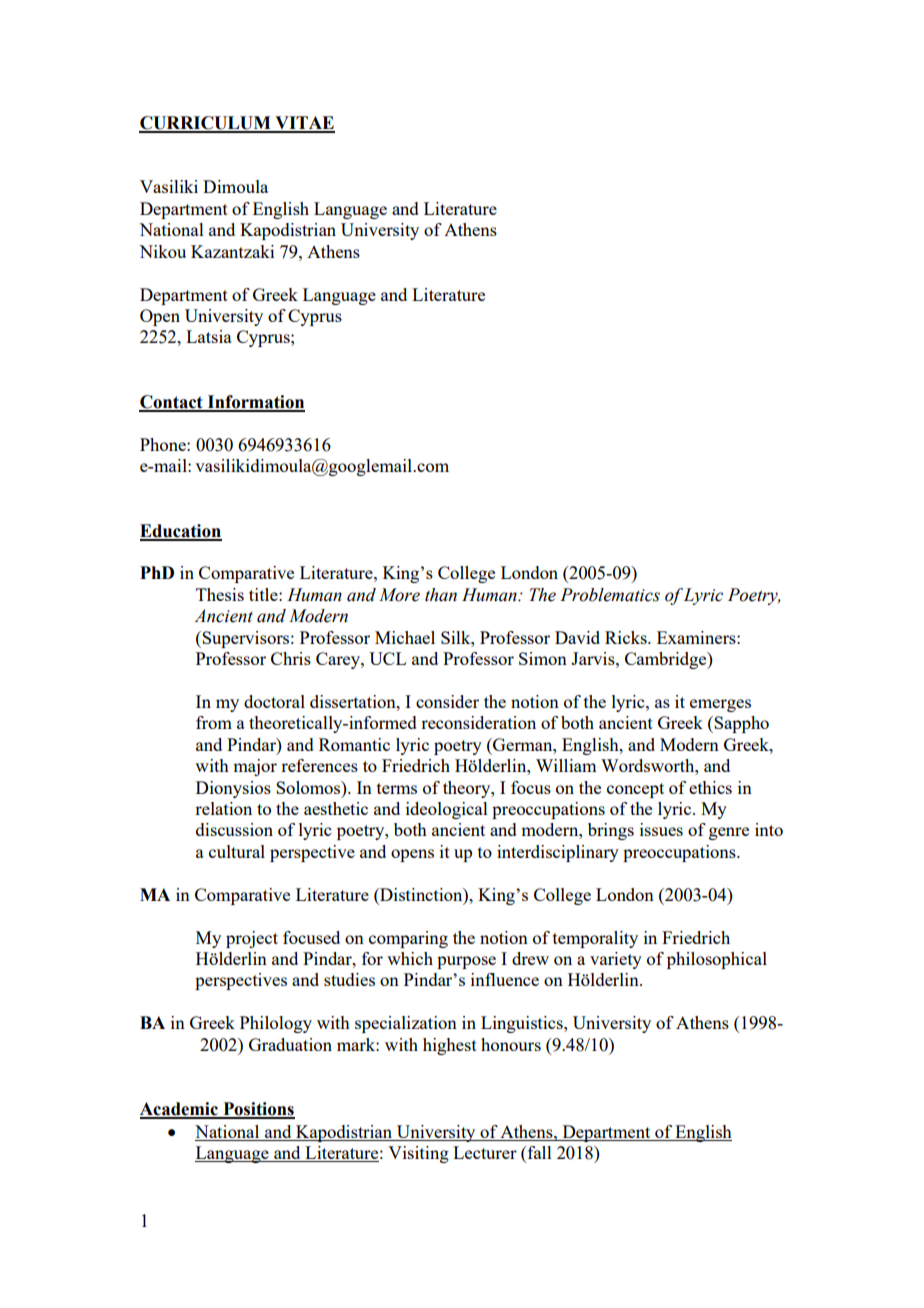 The height and width of the screenshot is (1308, 924). Describe the element at coordinates (627, 637) in the screenshot. I see `Ricks` at that location.
